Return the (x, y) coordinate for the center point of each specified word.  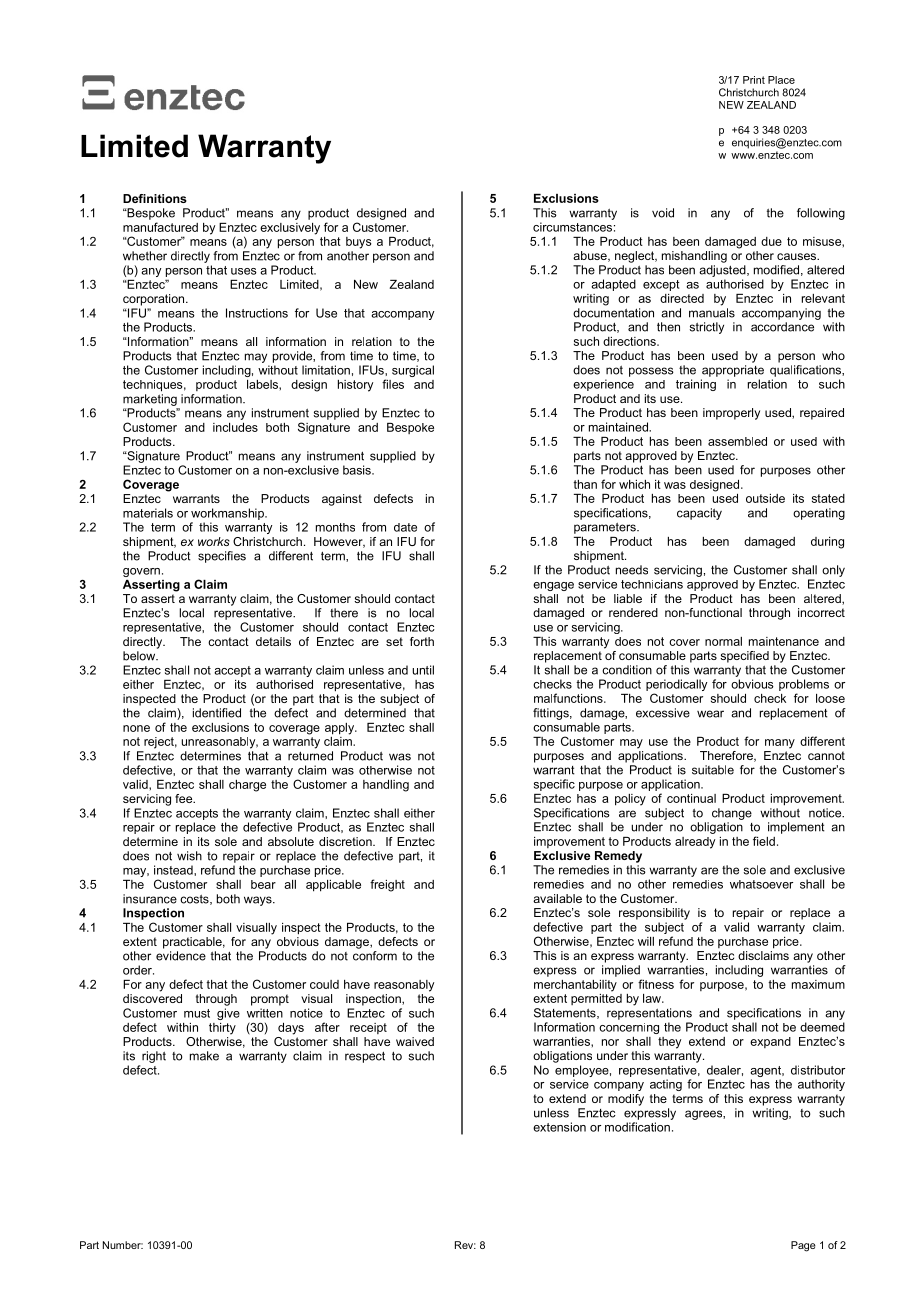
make (204, 1056)
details (273, 641)
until (423, 670)
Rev (465, 1245)
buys (359, 243)
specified (744, 657)
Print (754, 80)
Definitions (155, 198)
